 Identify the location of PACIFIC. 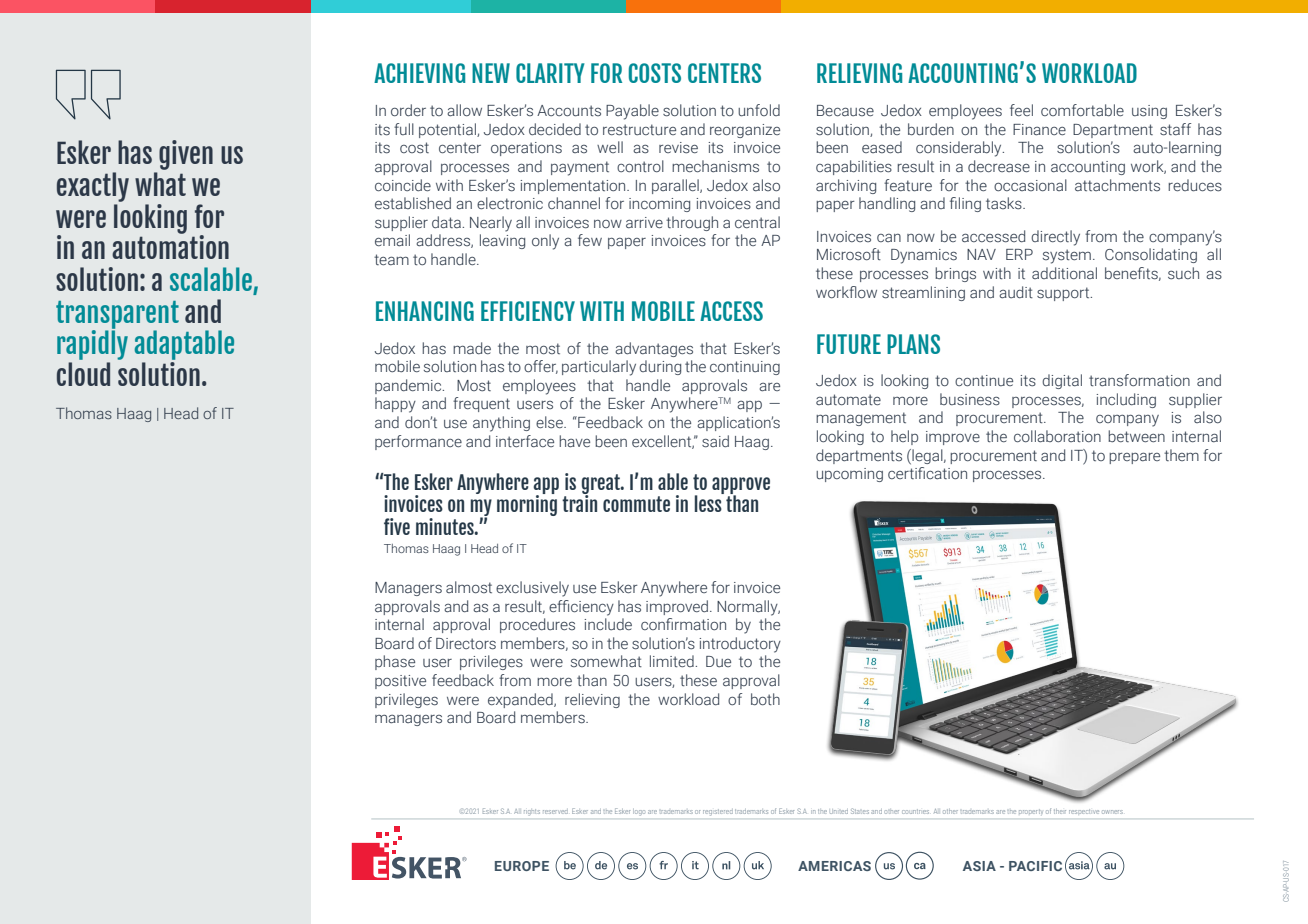
(1035, 866).
